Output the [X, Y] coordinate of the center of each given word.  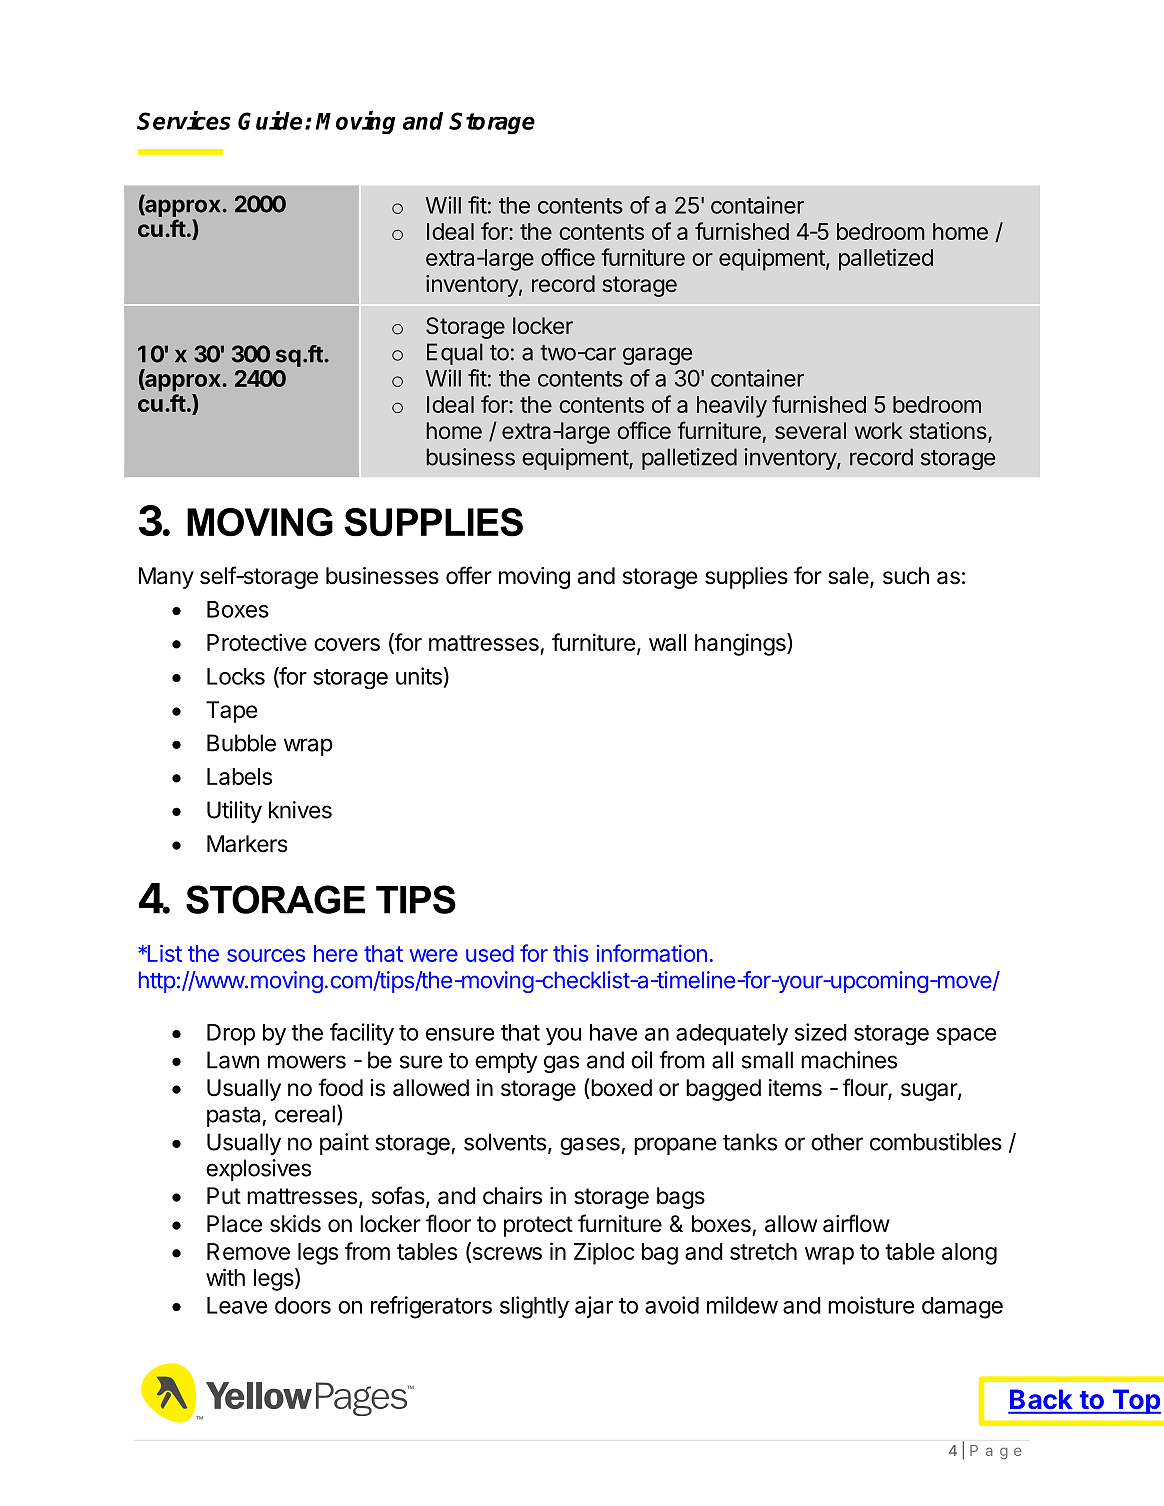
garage [657, 356]
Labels [239, 776]
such [906, 576]
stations [949, 432]
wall [667, 642]
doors [303, 1305]
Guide [270, 120]
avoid [672, 1305]
